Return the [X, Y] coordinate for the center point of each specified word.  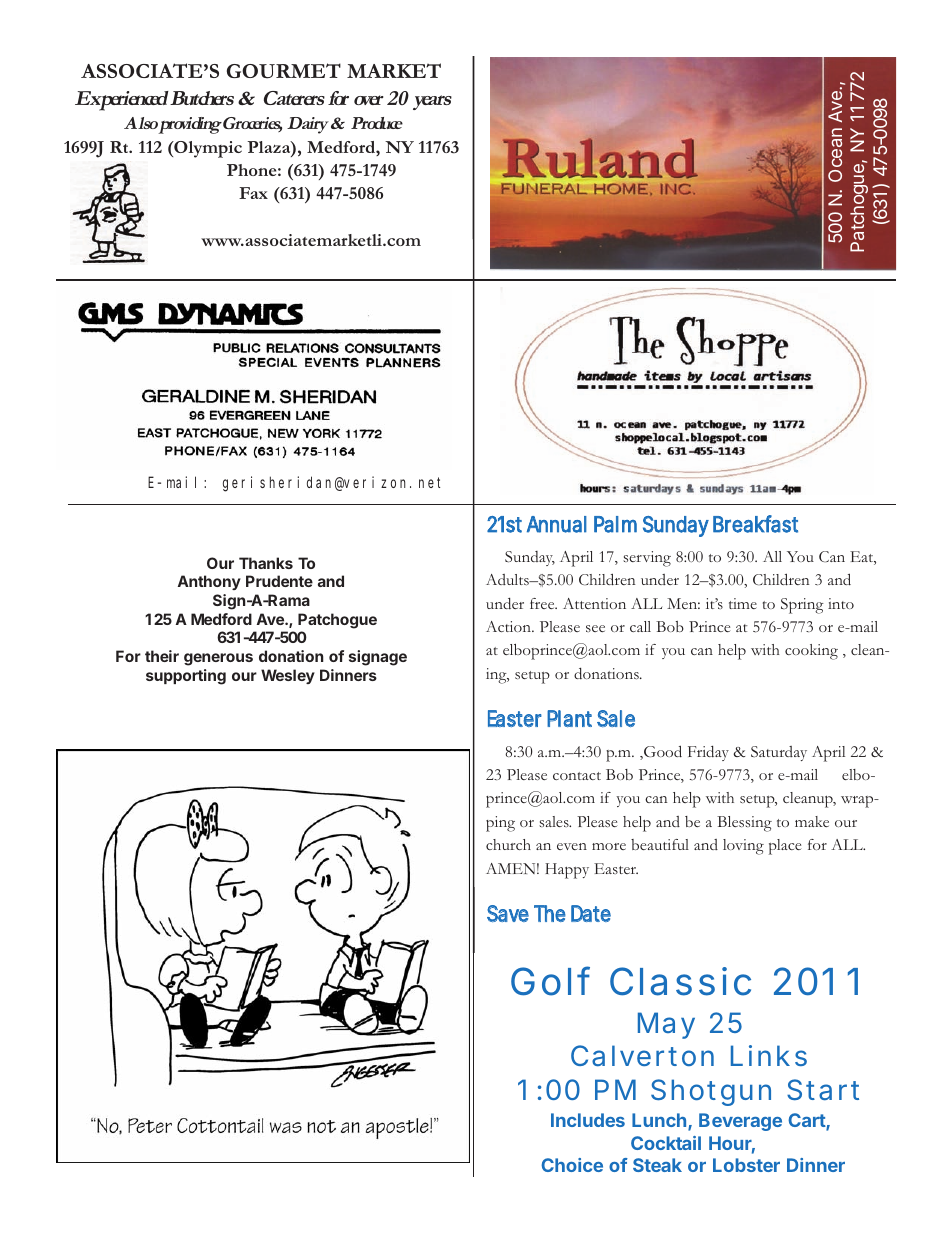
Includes [588, 1120]
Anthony [209, 582]
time [743, 603]
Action [509, 626]
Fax [253, 193]
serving [647, 559]
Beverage [740, 1122]
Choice [572, 1165]
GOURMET [284, 71]
